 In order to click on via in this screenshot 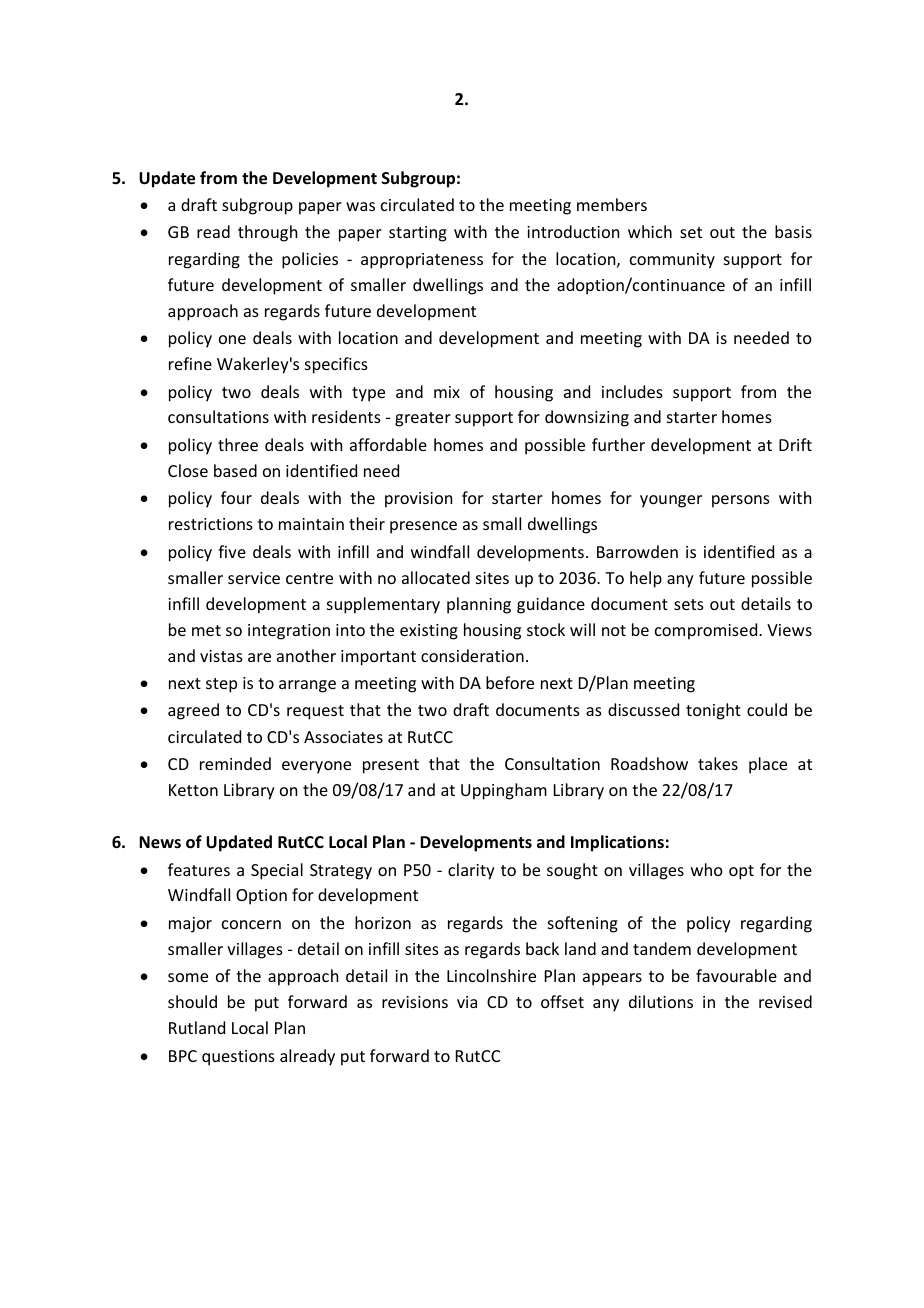, I will do `click(467, 1002)`.
